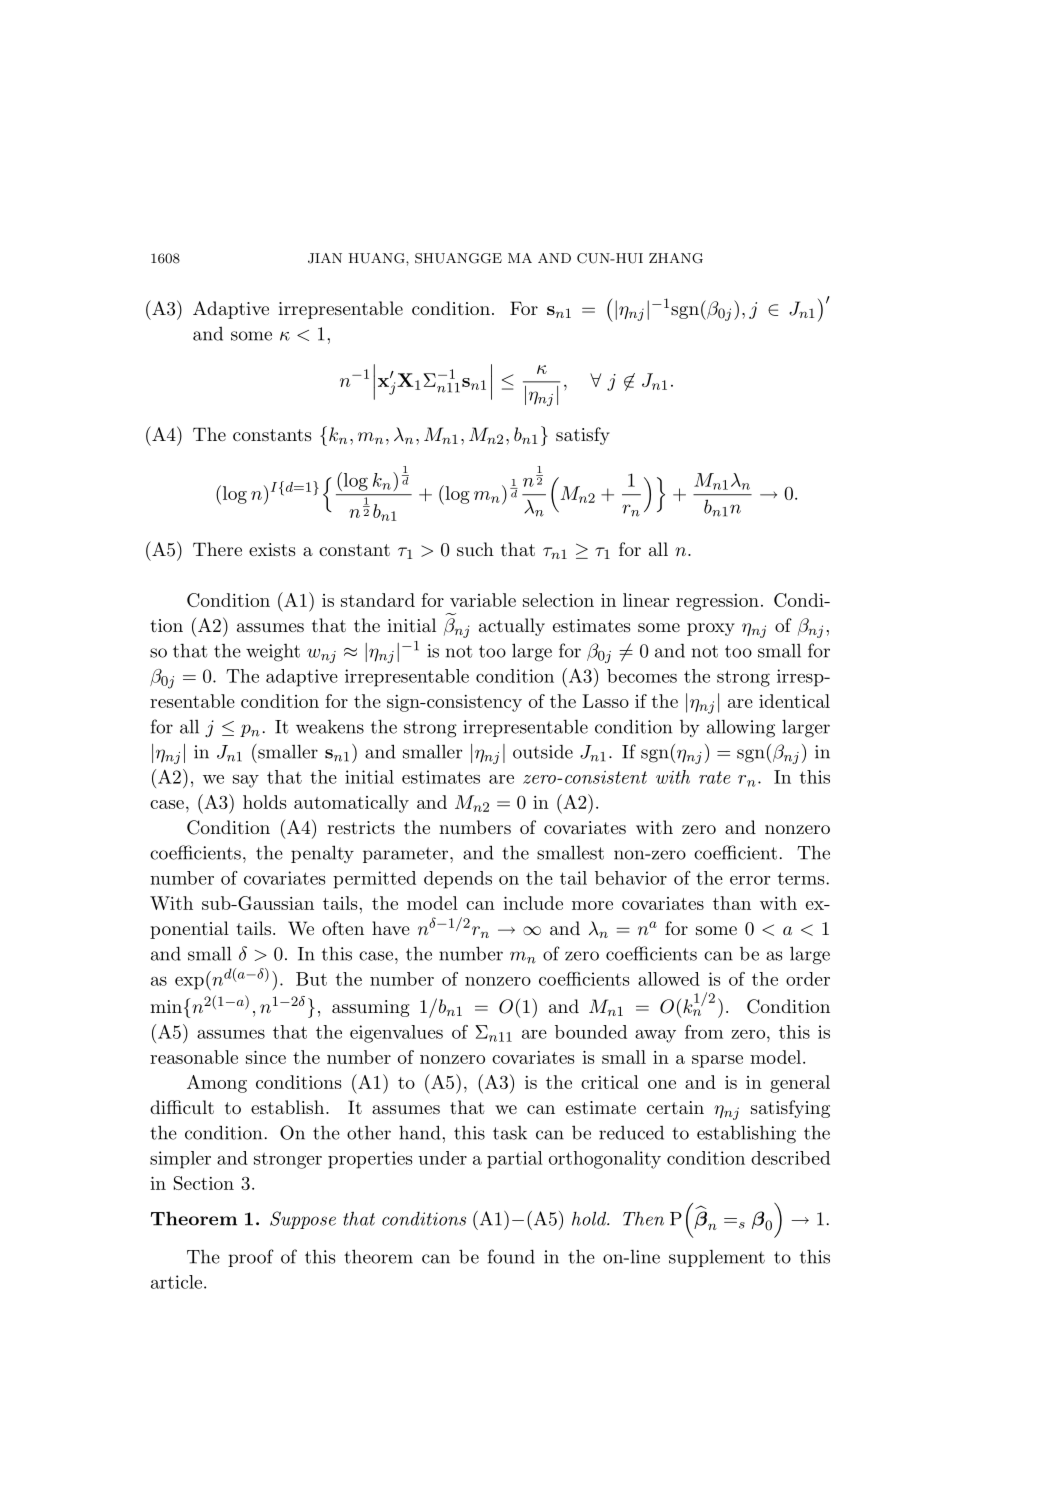 This page has height=1503, width=1062. I want to click on supplement, so click(717, 1258).
